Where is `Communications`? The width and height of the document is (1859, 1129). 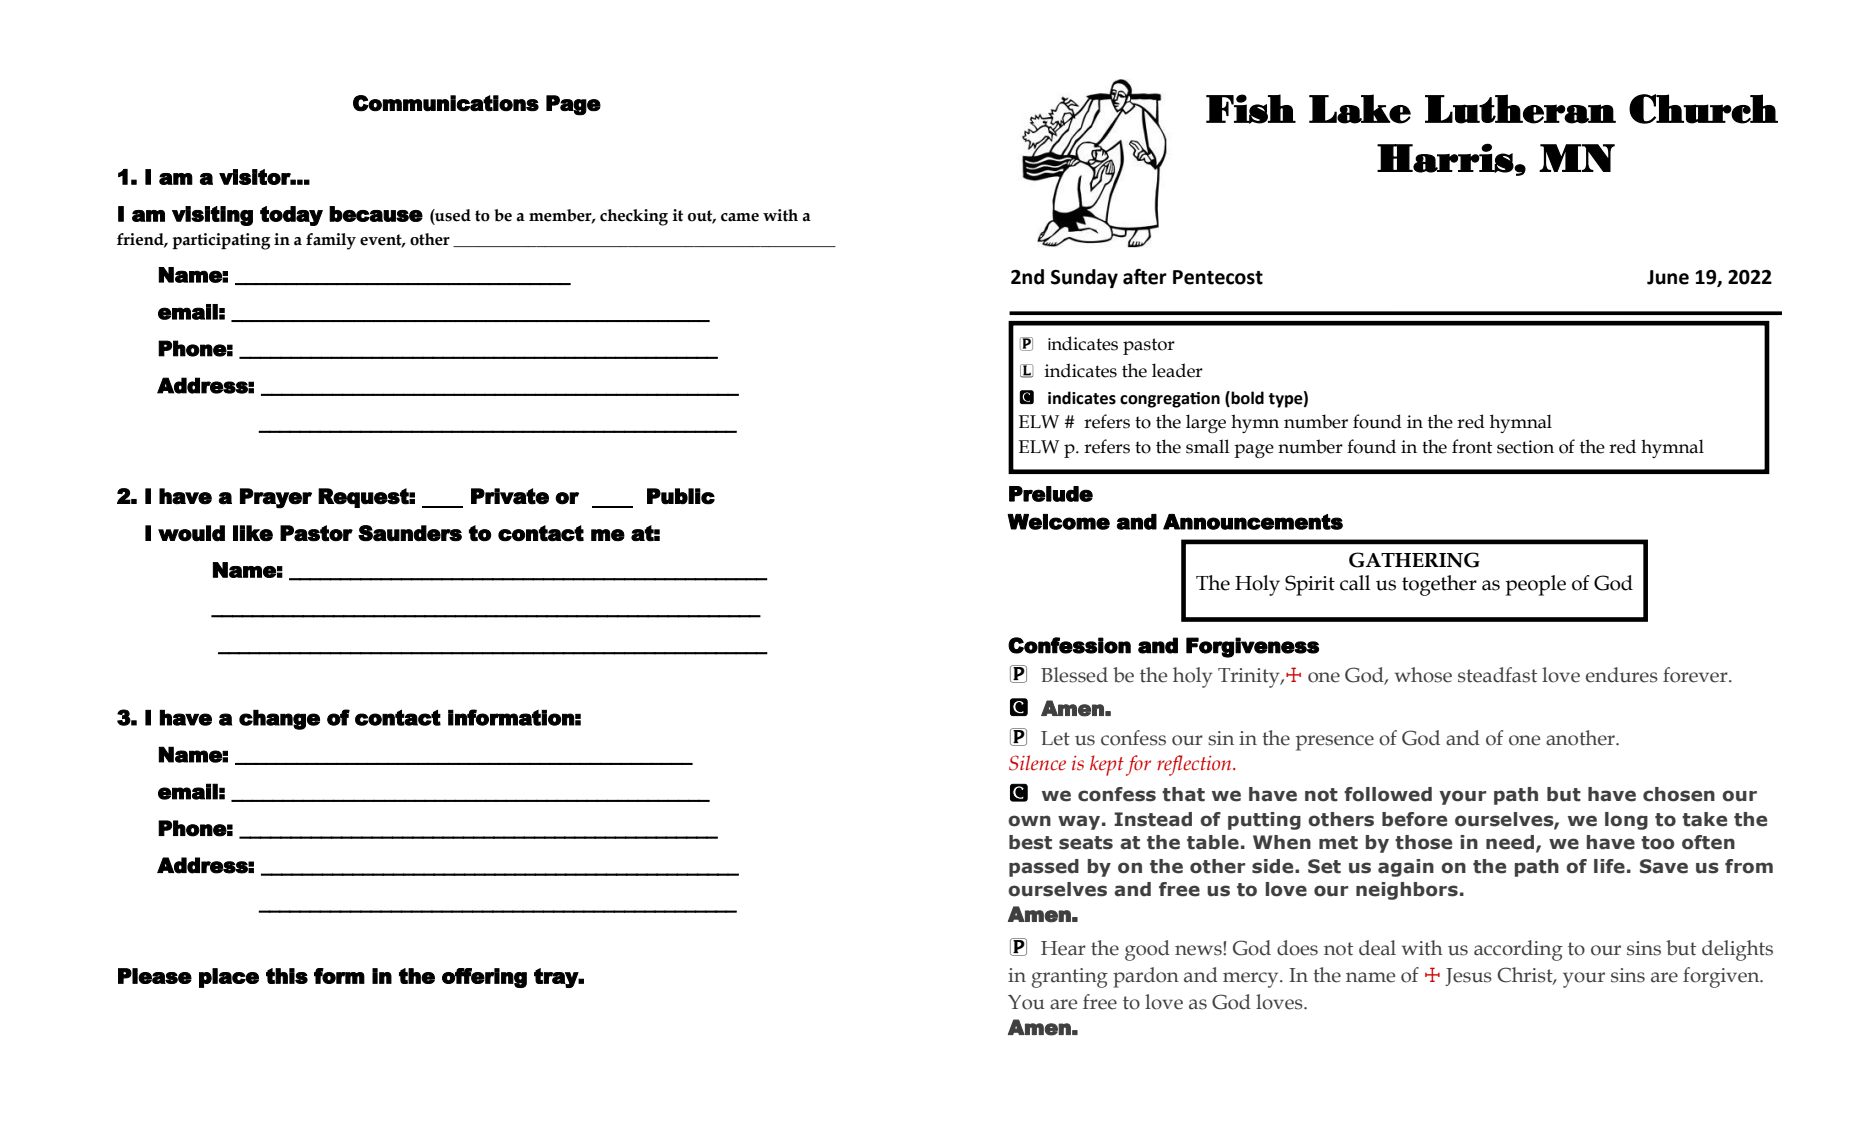
Communications is located at coordinates (446, 103).
